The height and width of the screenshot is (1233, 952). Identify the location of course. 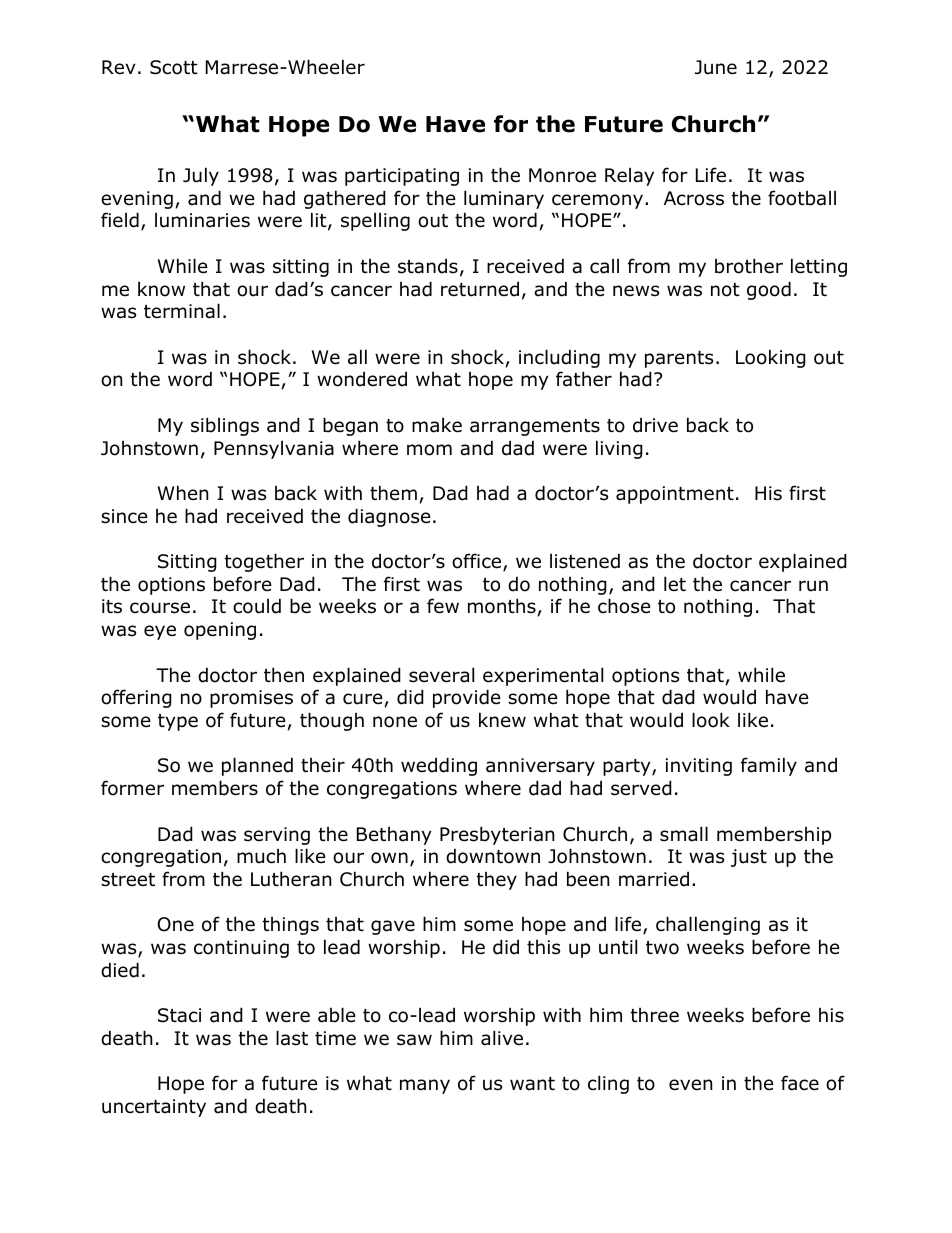
(160, 608).
